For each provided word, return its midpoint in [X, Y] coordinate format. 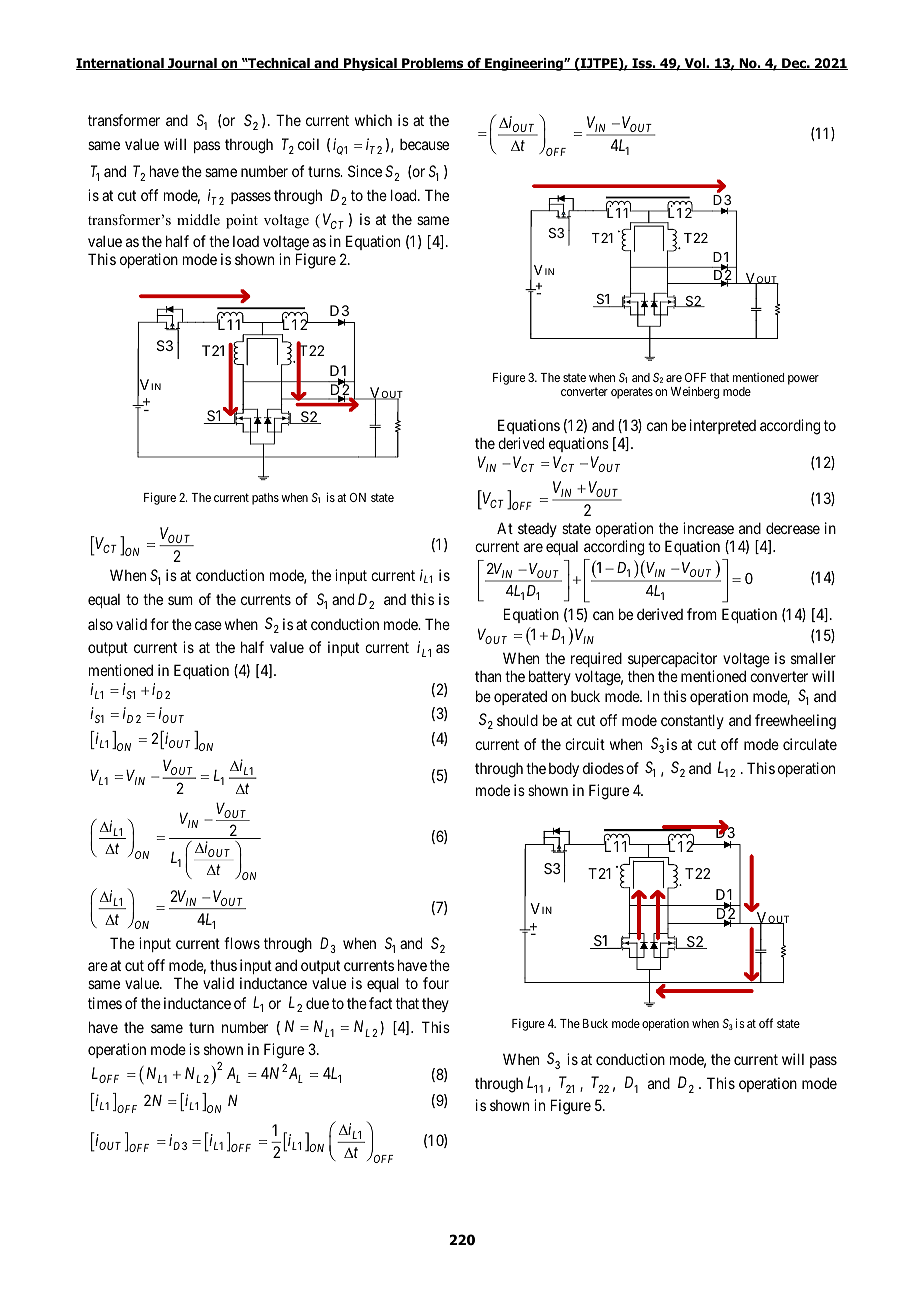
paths [265, 499]
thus [223, 965]
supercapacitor [672, 661]
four [436, 983]
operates [632, 393]
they [435, 1005]
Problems [433, 64]
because [424, 144]
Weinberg [695, 393]
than [488, 676]
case [208, 625]
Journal [192, 64]
